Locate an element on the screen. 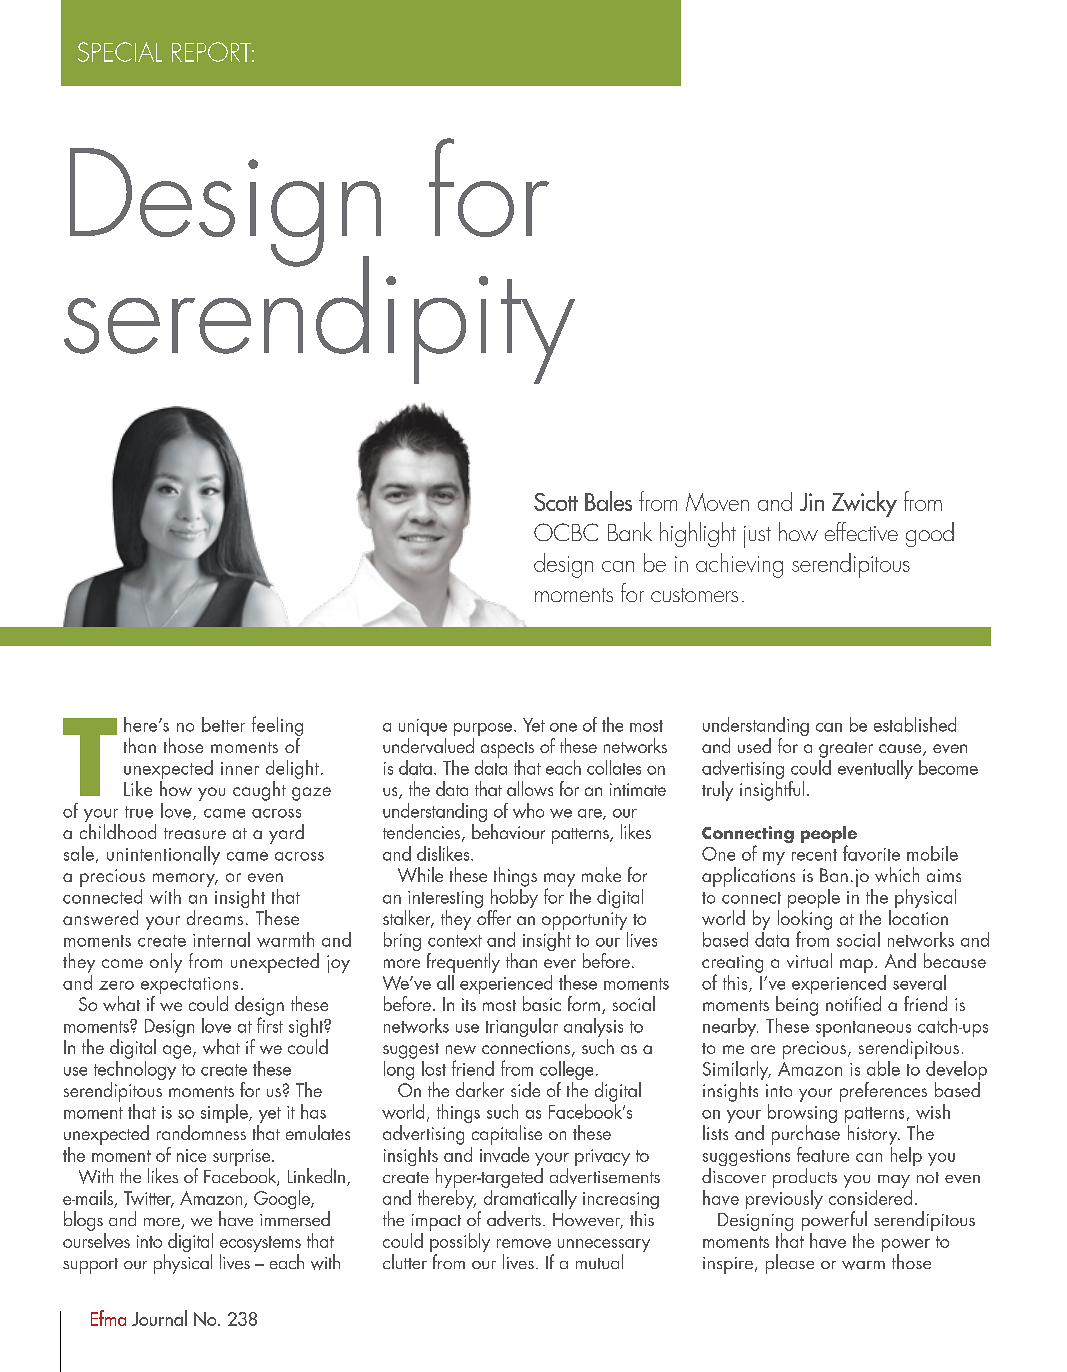 The height and width of the screenshot is (1372, 1067). established is located at coordinates (915, 724).
